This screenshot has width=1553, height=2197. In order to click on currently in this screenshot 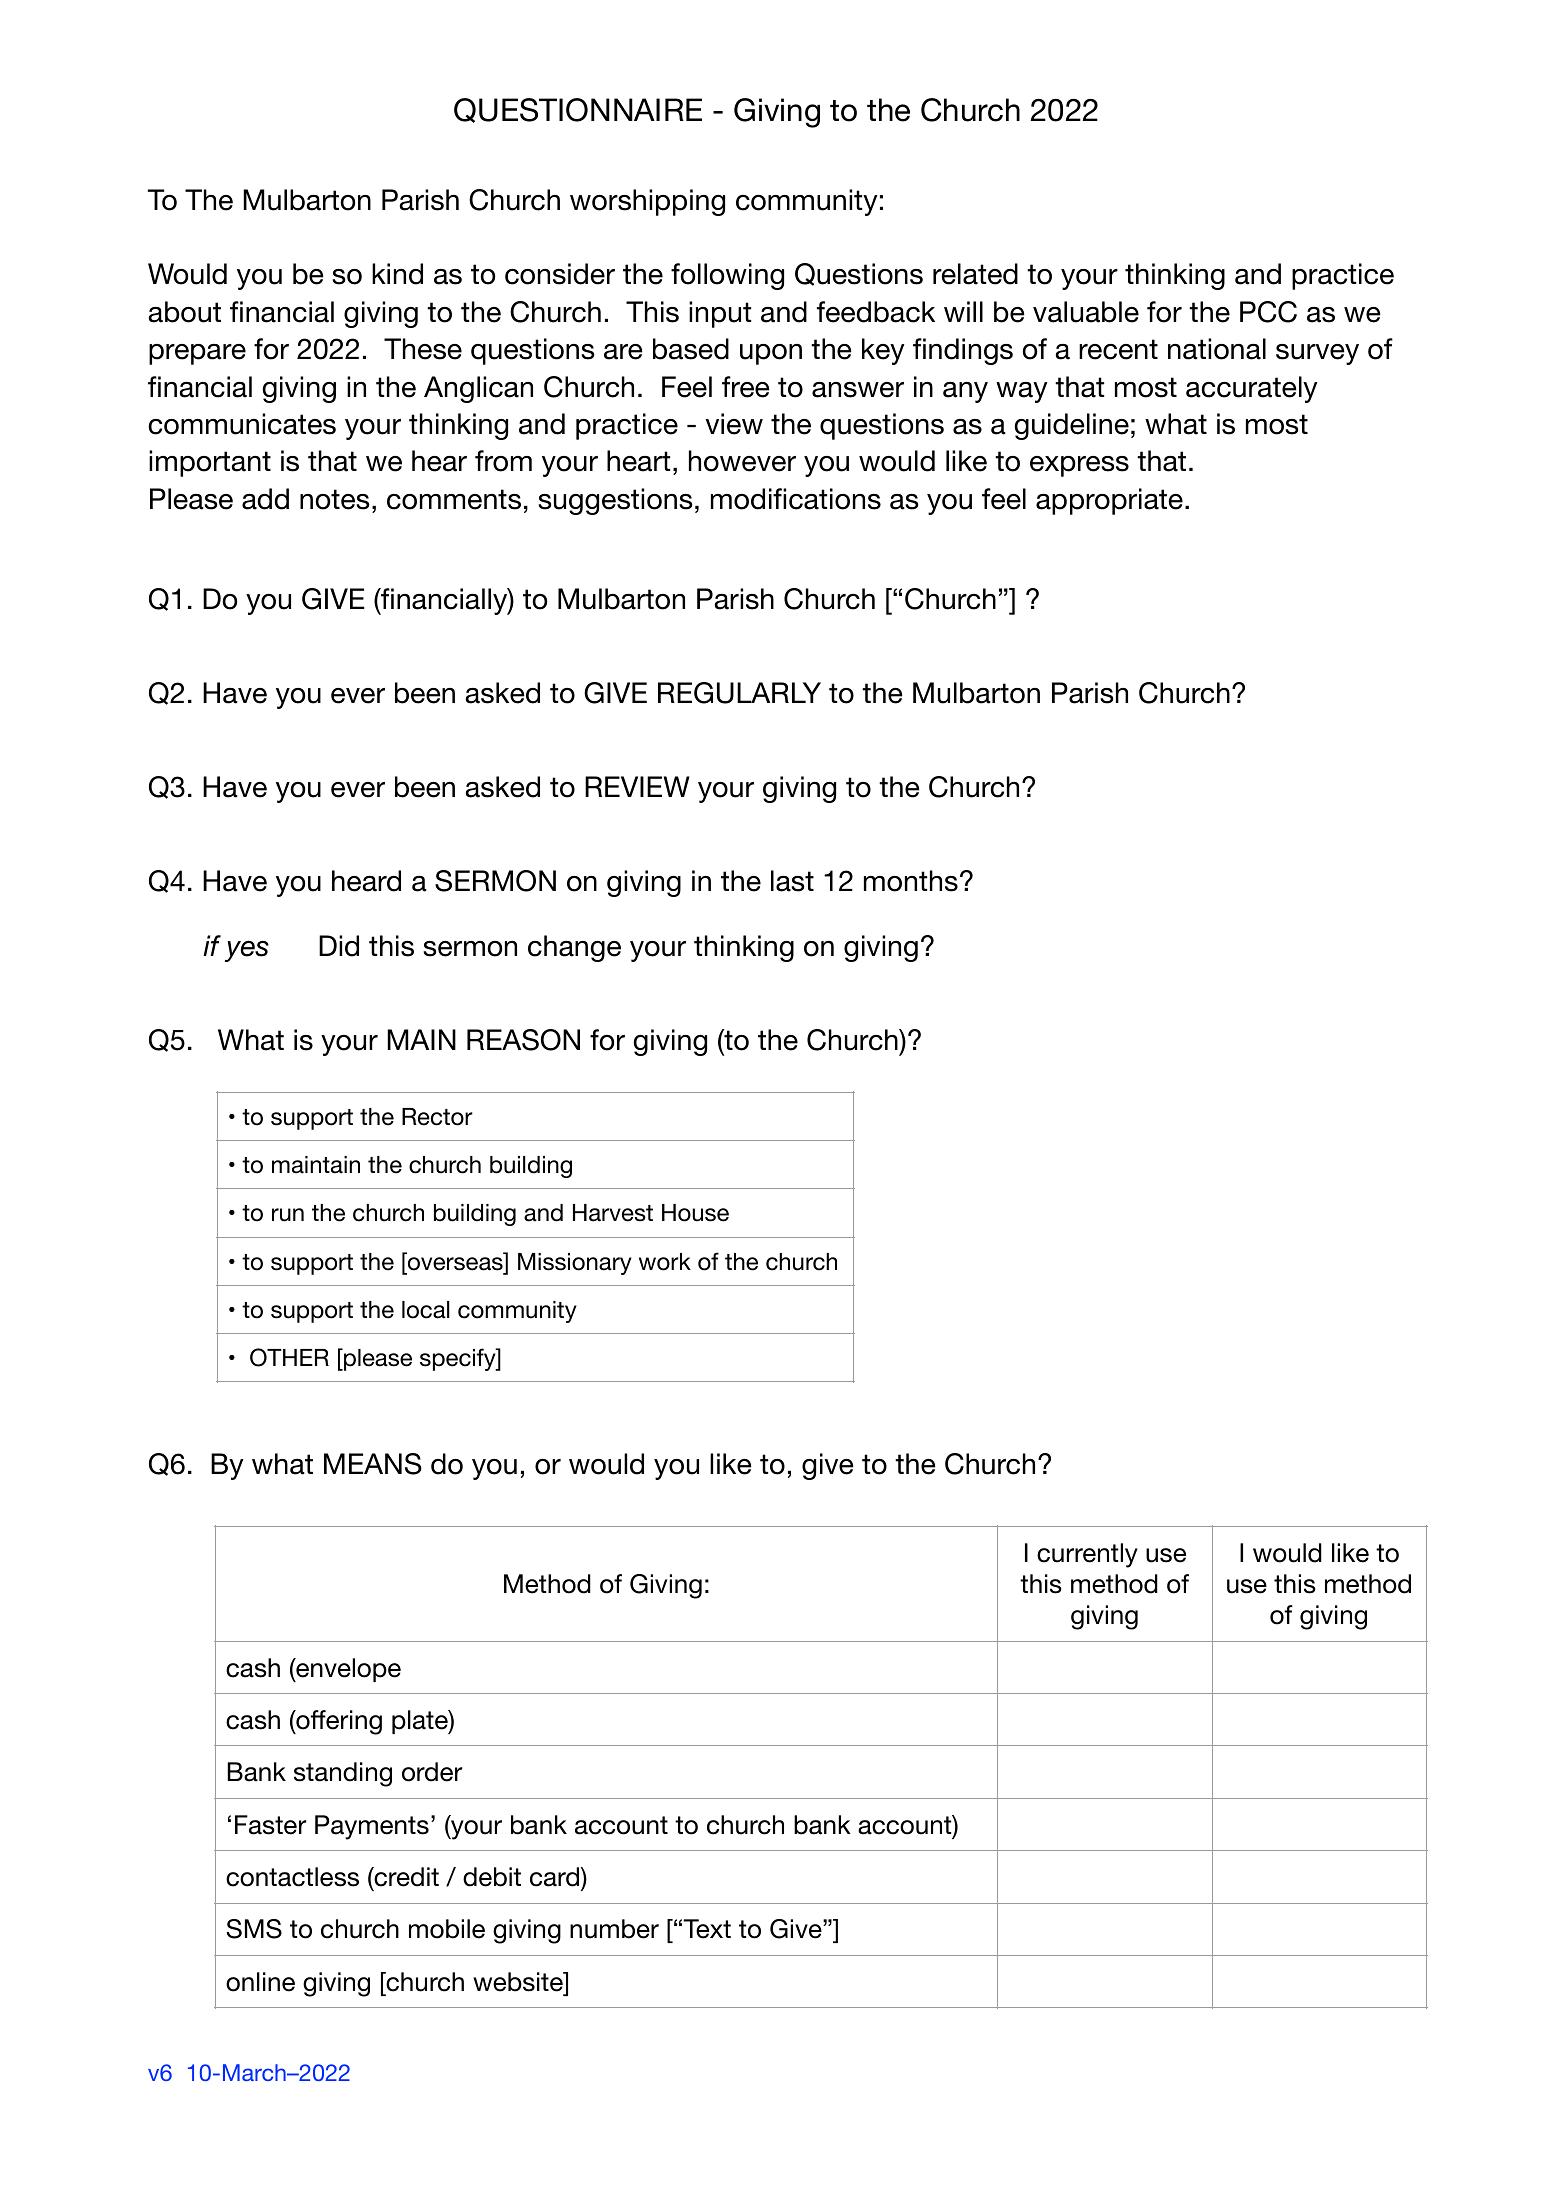, I will do `click(1087, 1555)`.
